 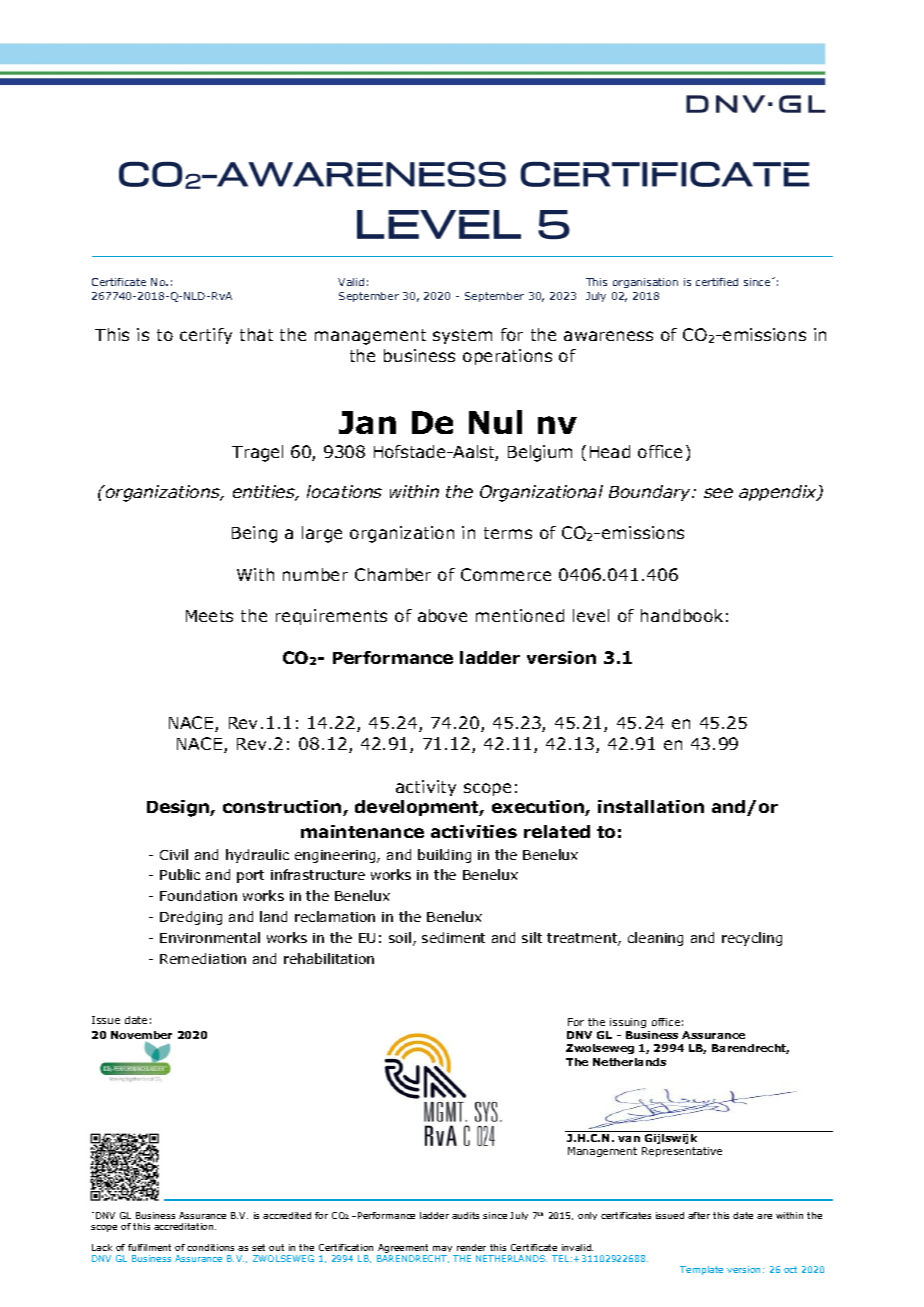 What do you see at coordinates (717, 282) in the image?
I see `certified` at bounding box center [717, 282].
